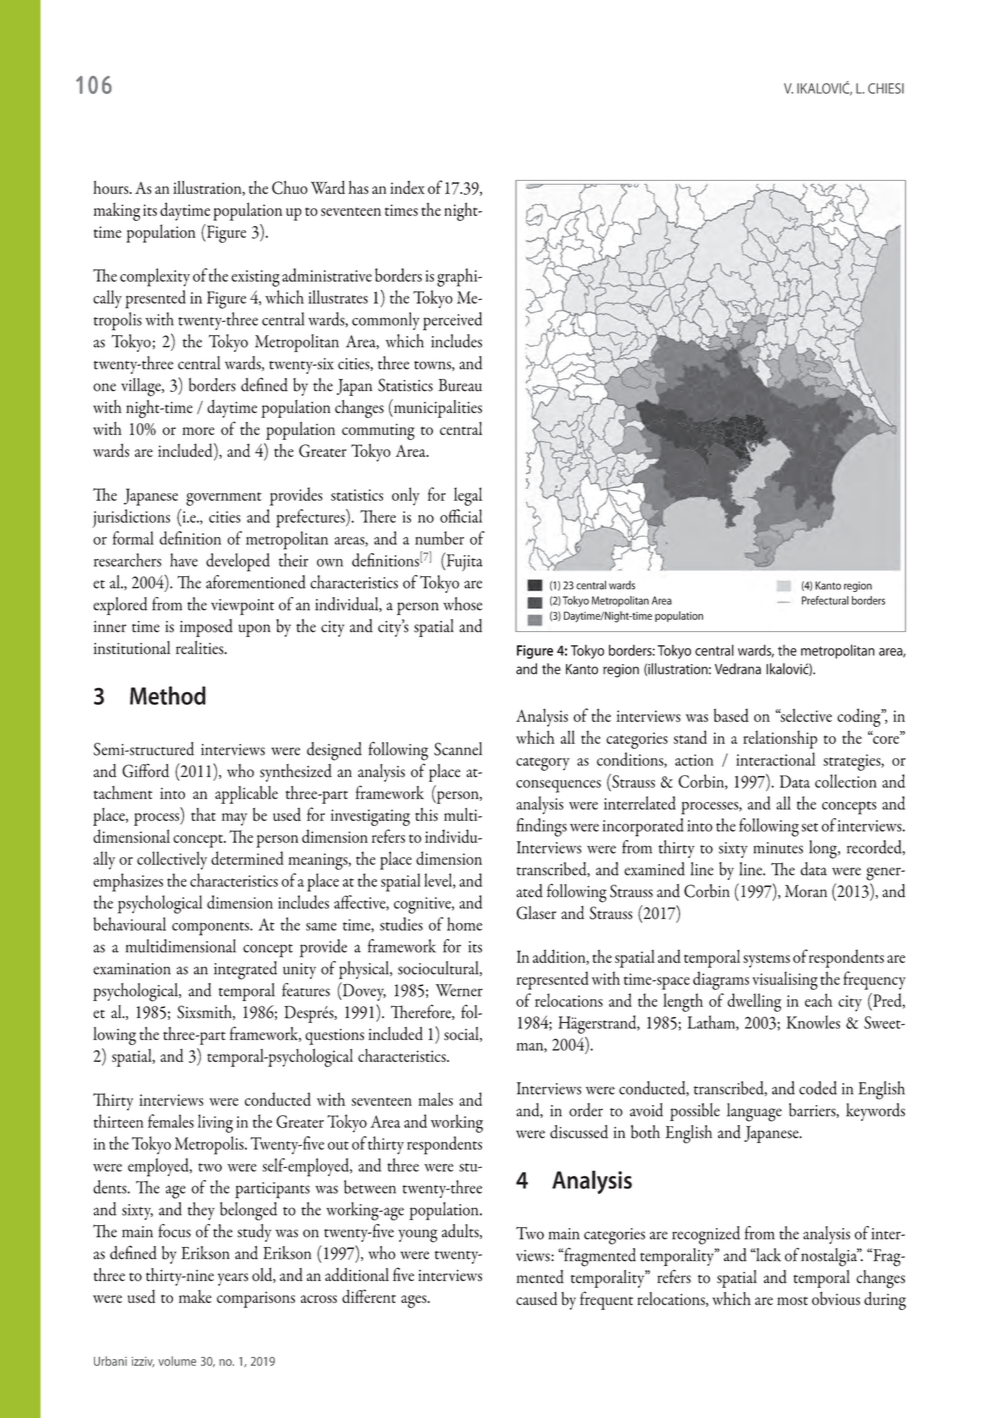  Describe the element at coordinates (780, 739) in the screenshot. I see `relationship` at that location.
